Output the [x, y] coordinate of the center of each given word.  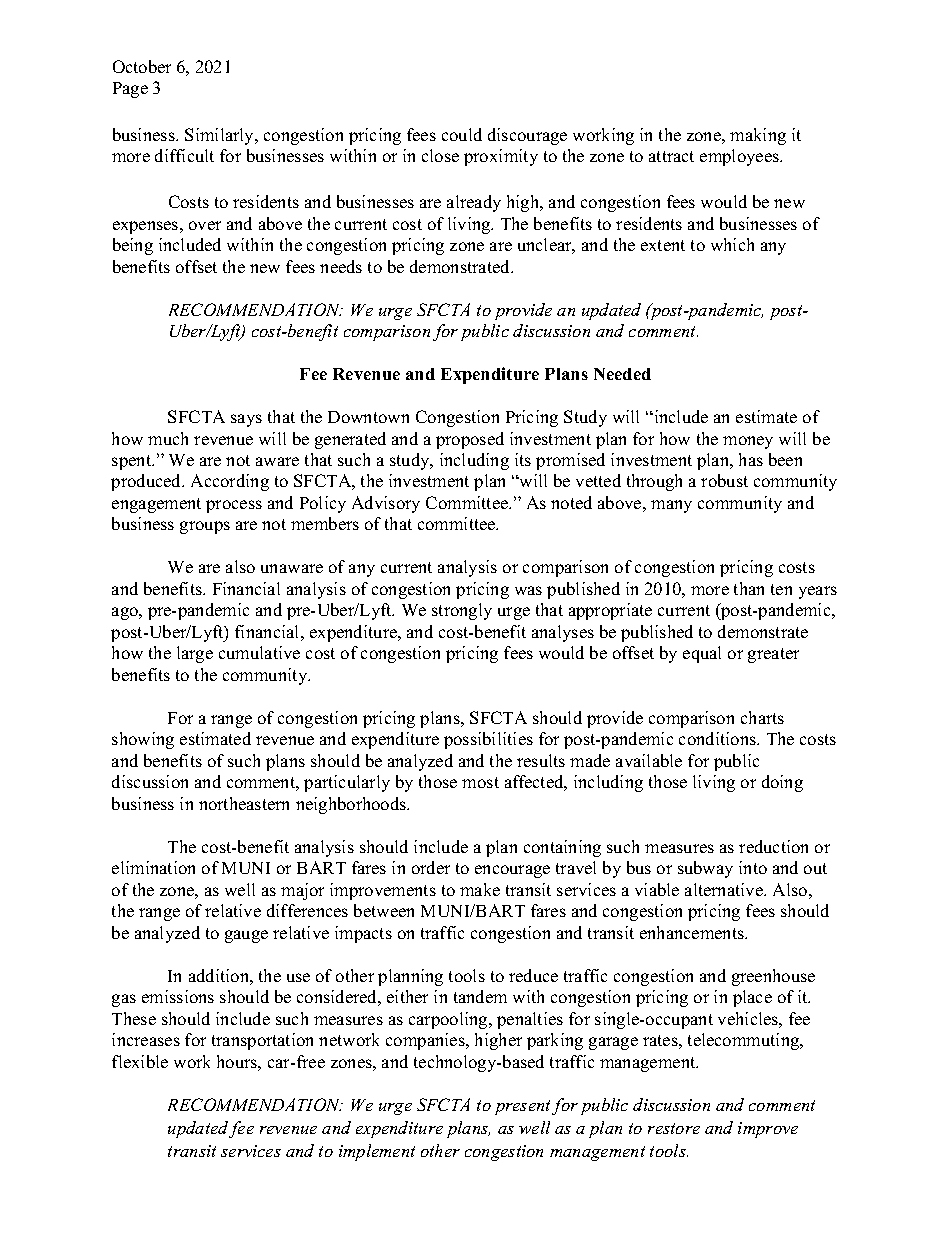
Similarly [221, 136]
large [195, 654]
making [758, 136]
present [524, 1107]
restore [674, 1128]
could [462, 134]
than [749, 588]
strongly [462, 611]
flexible [140, 1061]
